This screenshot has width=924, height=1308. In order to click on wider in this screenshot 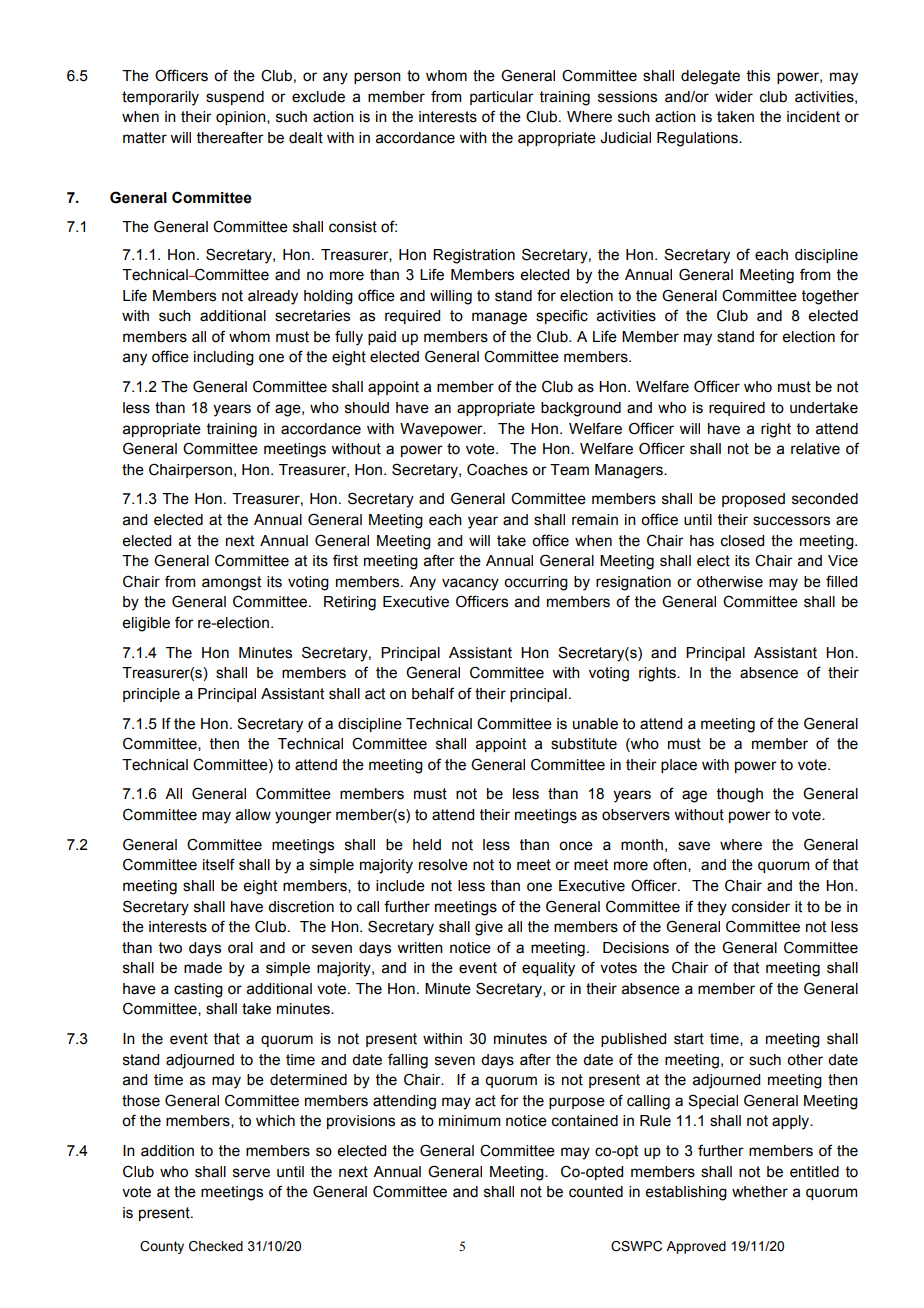, I will do `click(734, 97)`.
